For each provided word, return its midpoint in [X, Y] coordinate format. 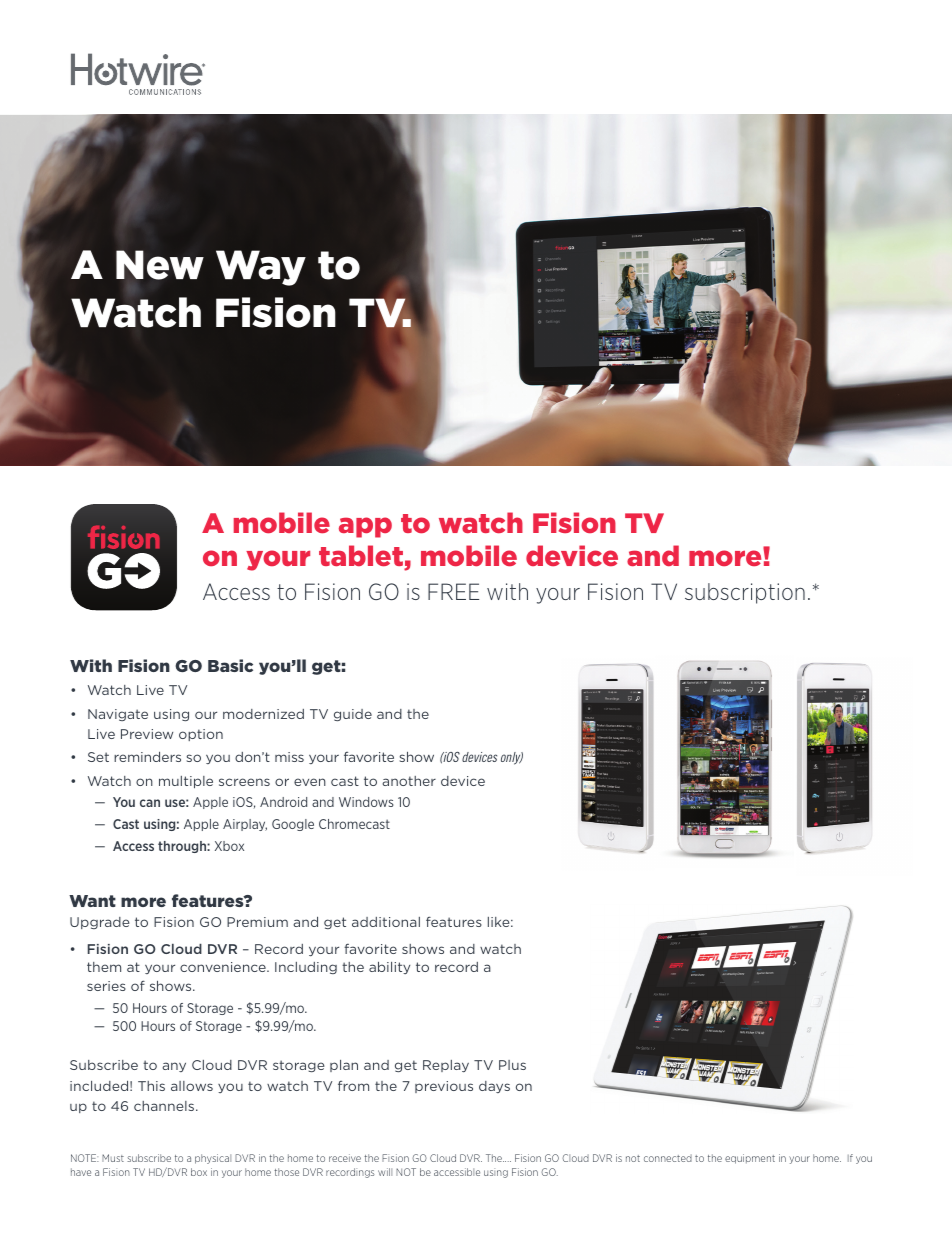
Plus [512, 1065]
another [409, 781]
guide [353, 715]
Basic [230, 665]
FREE [453, 591]
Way [261, 268]
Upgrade [100, 923]
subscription [745, 593]
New [160, 265]
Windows [366, 802]
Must [113, 1158]
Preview [147, 734]
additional [386, 922]
